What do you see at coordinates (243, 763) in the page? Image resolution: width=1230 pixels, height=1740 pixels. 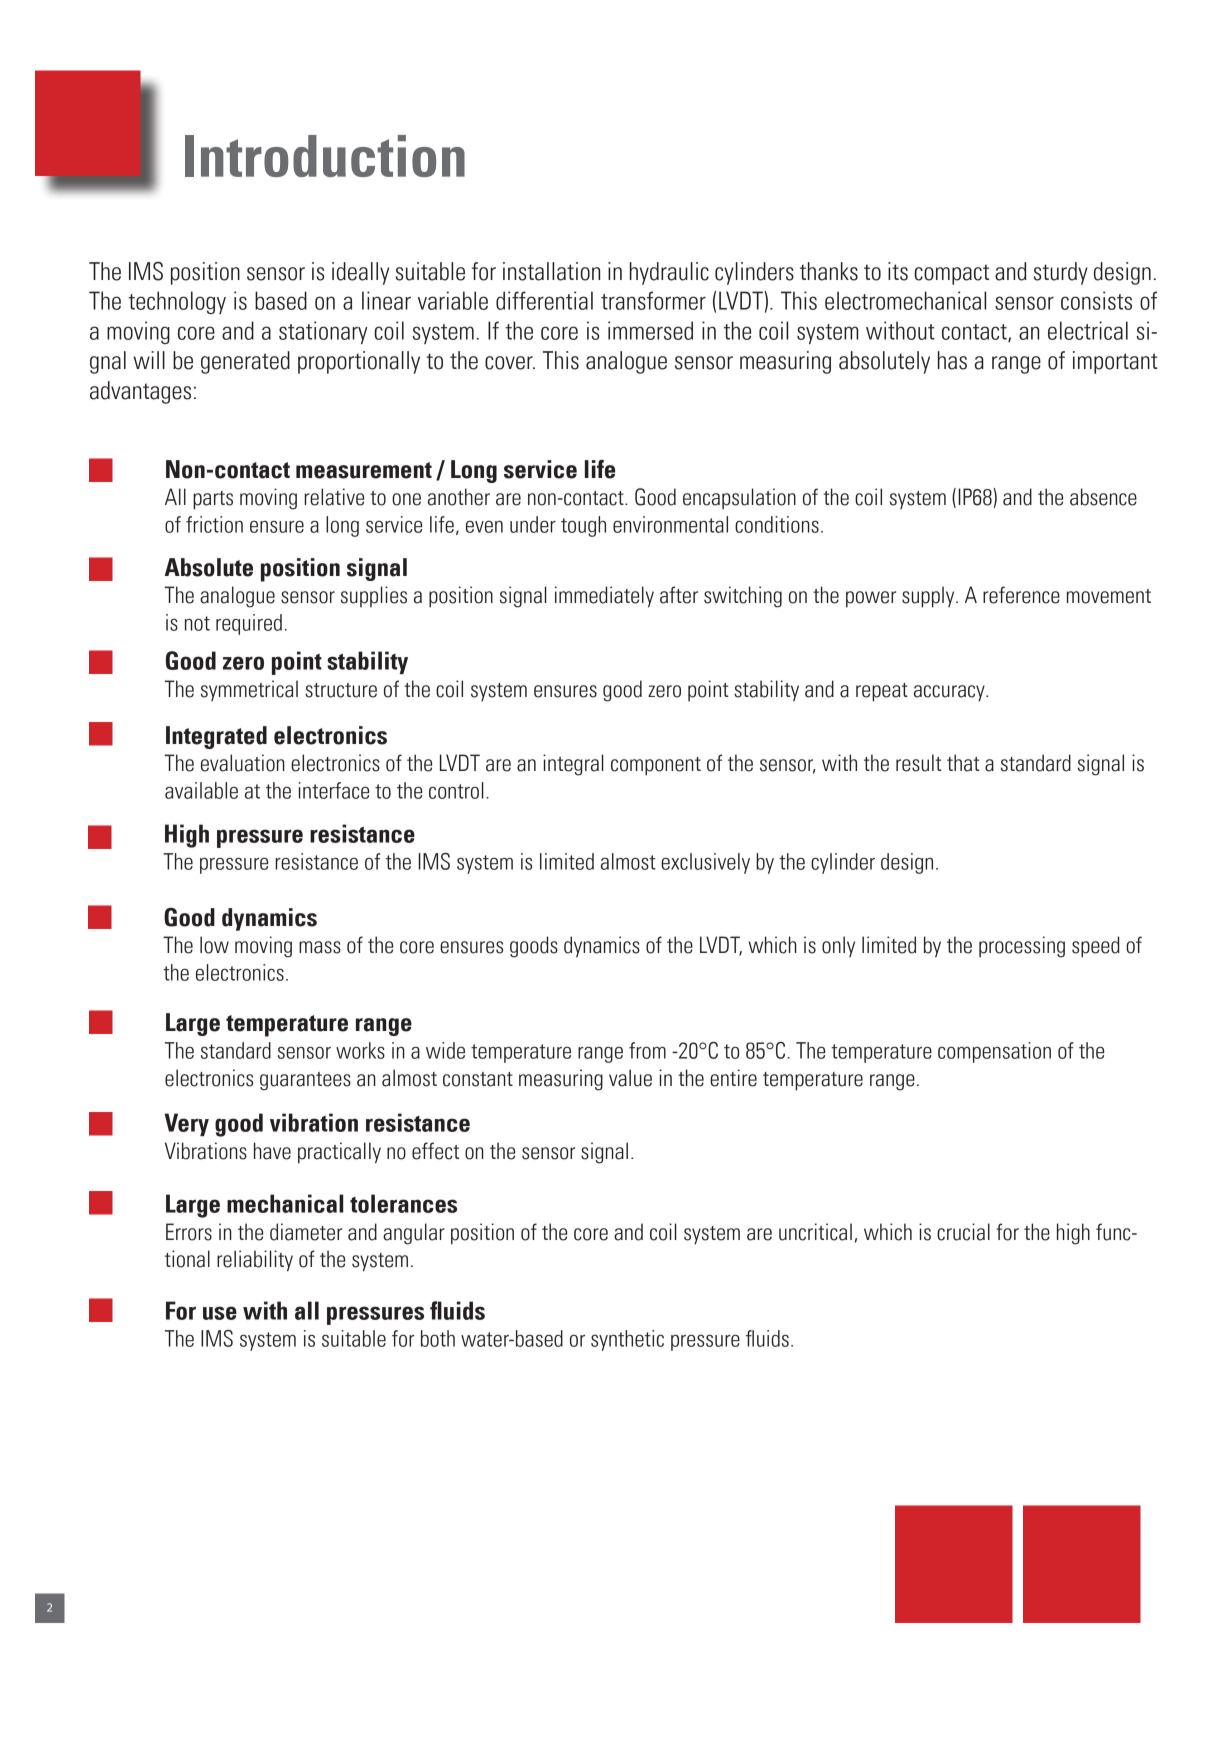 I see `evaluation` at bounding box center [243, 763].
